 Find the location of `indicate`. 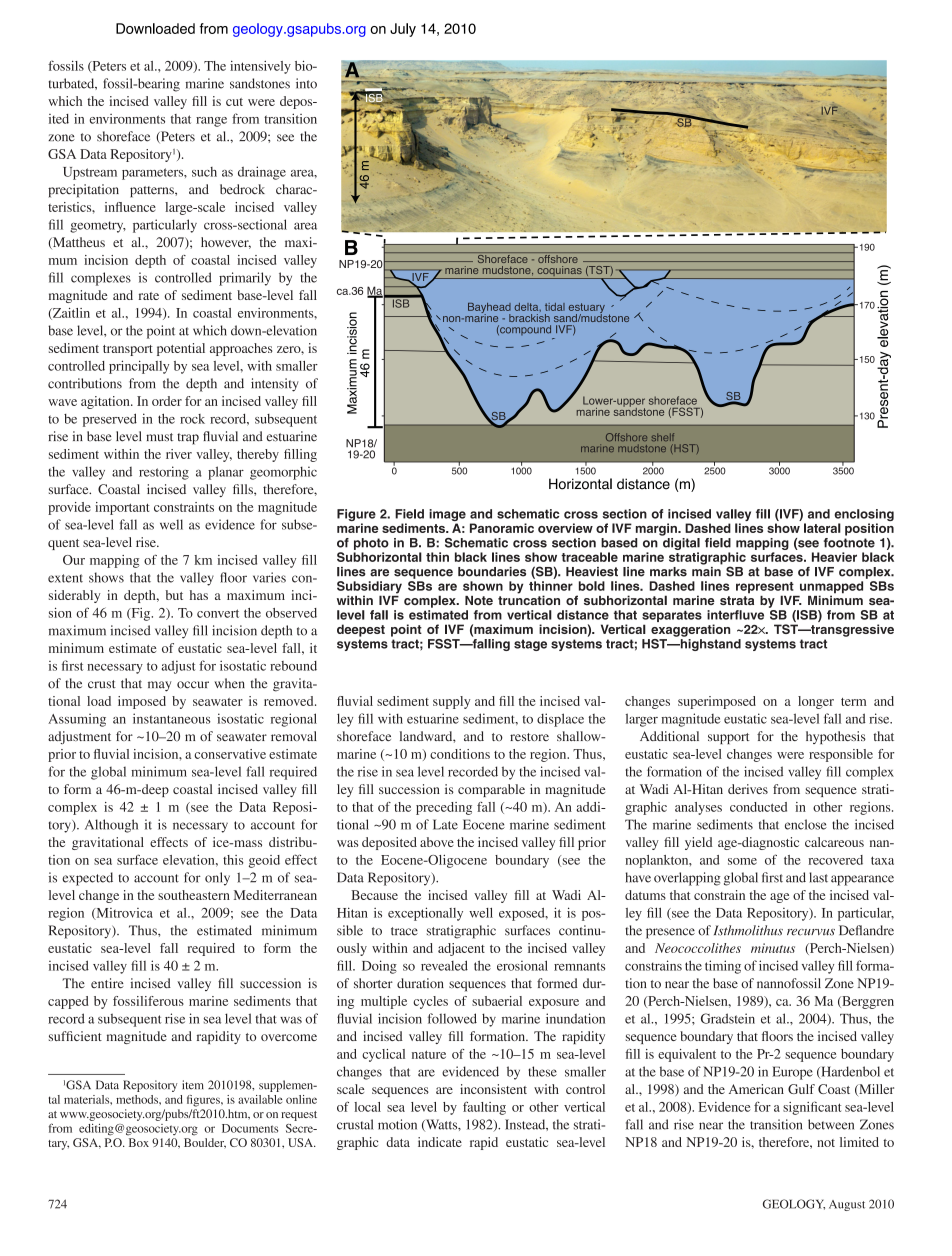

indicate is located at coordinates (440, 1142).
